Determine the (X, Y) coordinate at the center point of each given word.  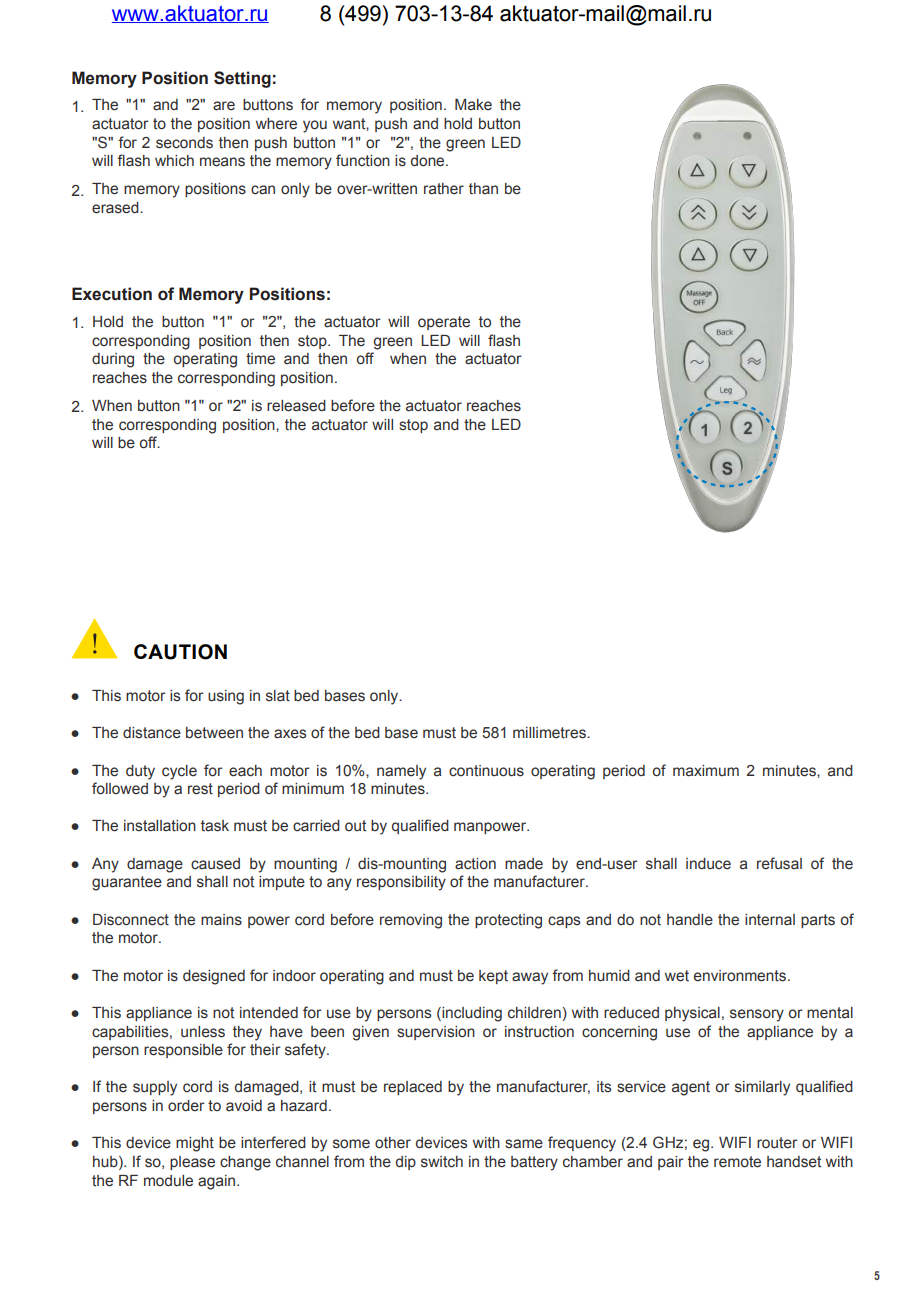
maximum (706, 771)
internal (770, 920)
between (214, 733)
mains (221, 920)
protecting (508, 921)
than (483, 189)
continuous (486, 771)
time (260, 359)
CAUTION (180, 652)
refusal (779, 863)
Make (473, 105)
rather (444, 189)
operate (444, 323)
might (195, 1144)
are (224, 106)
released (296, 406)
